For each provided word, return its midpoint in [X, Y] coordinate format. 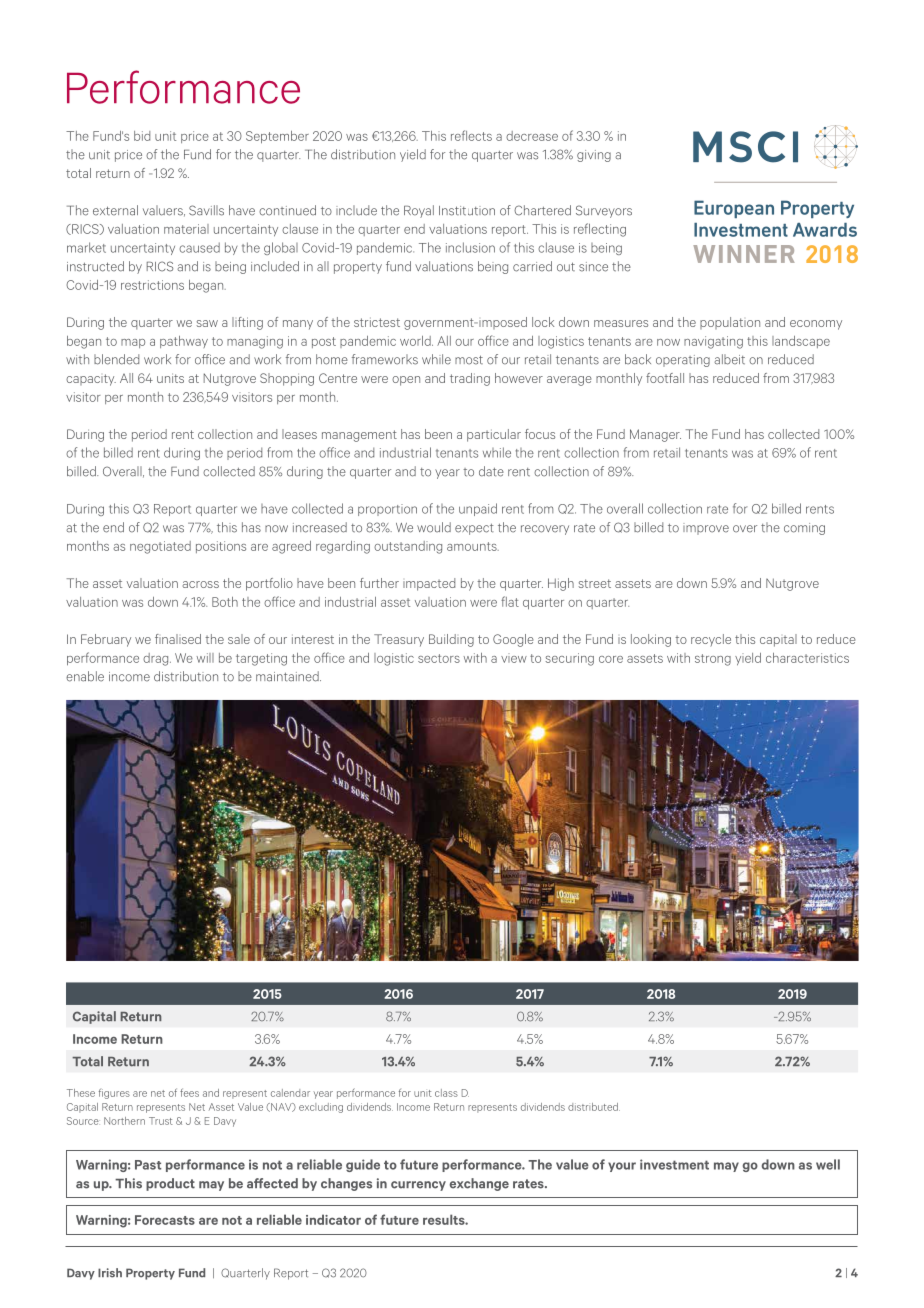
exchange [479, 1184]
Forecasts [165, 1220]
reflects [471, 135]
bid [142, 136]
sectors [439, 658]
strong [713, 660]
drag [157, 659]
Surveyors [604, 211]
